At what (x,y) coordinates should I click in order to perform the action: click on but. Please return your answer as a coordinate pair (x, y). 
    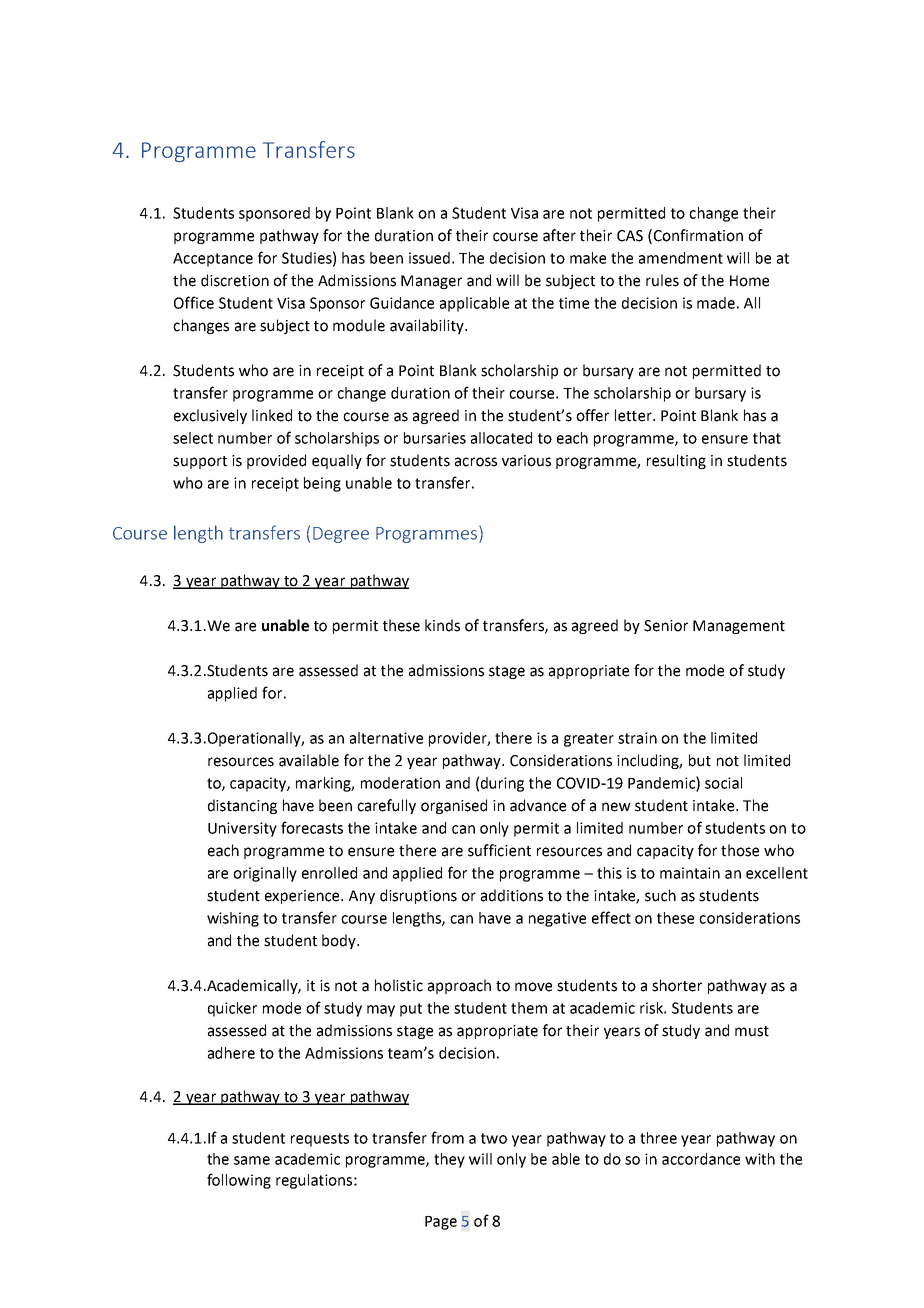
    Looking at the image, I should click on (700, 760).
